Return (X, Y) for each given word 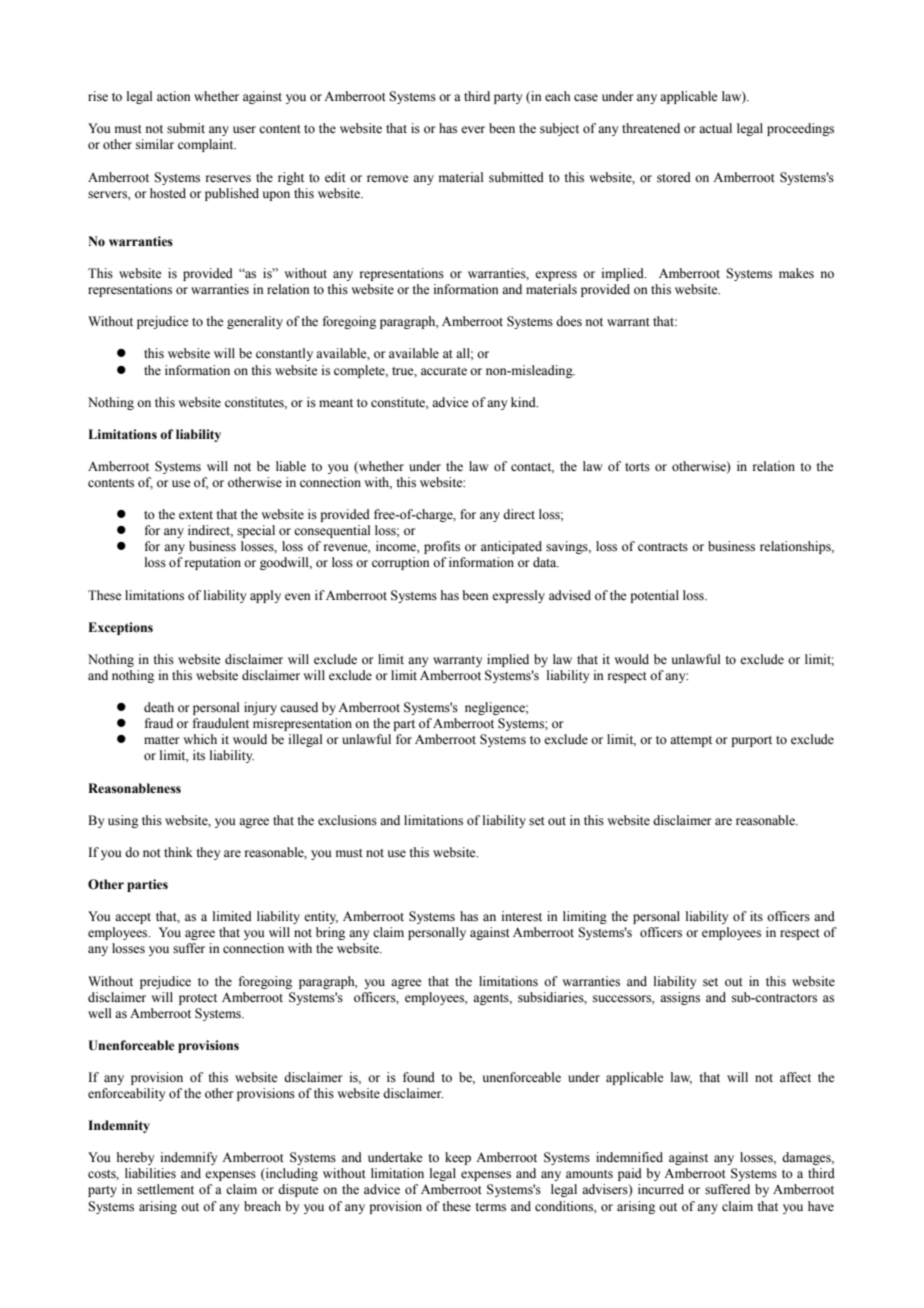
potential (654, 596)
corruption (401, 563)
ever (473, 129)
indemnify (189, 1158)
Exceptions (120, 628)
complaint (207, 145)
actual (715, 128)
